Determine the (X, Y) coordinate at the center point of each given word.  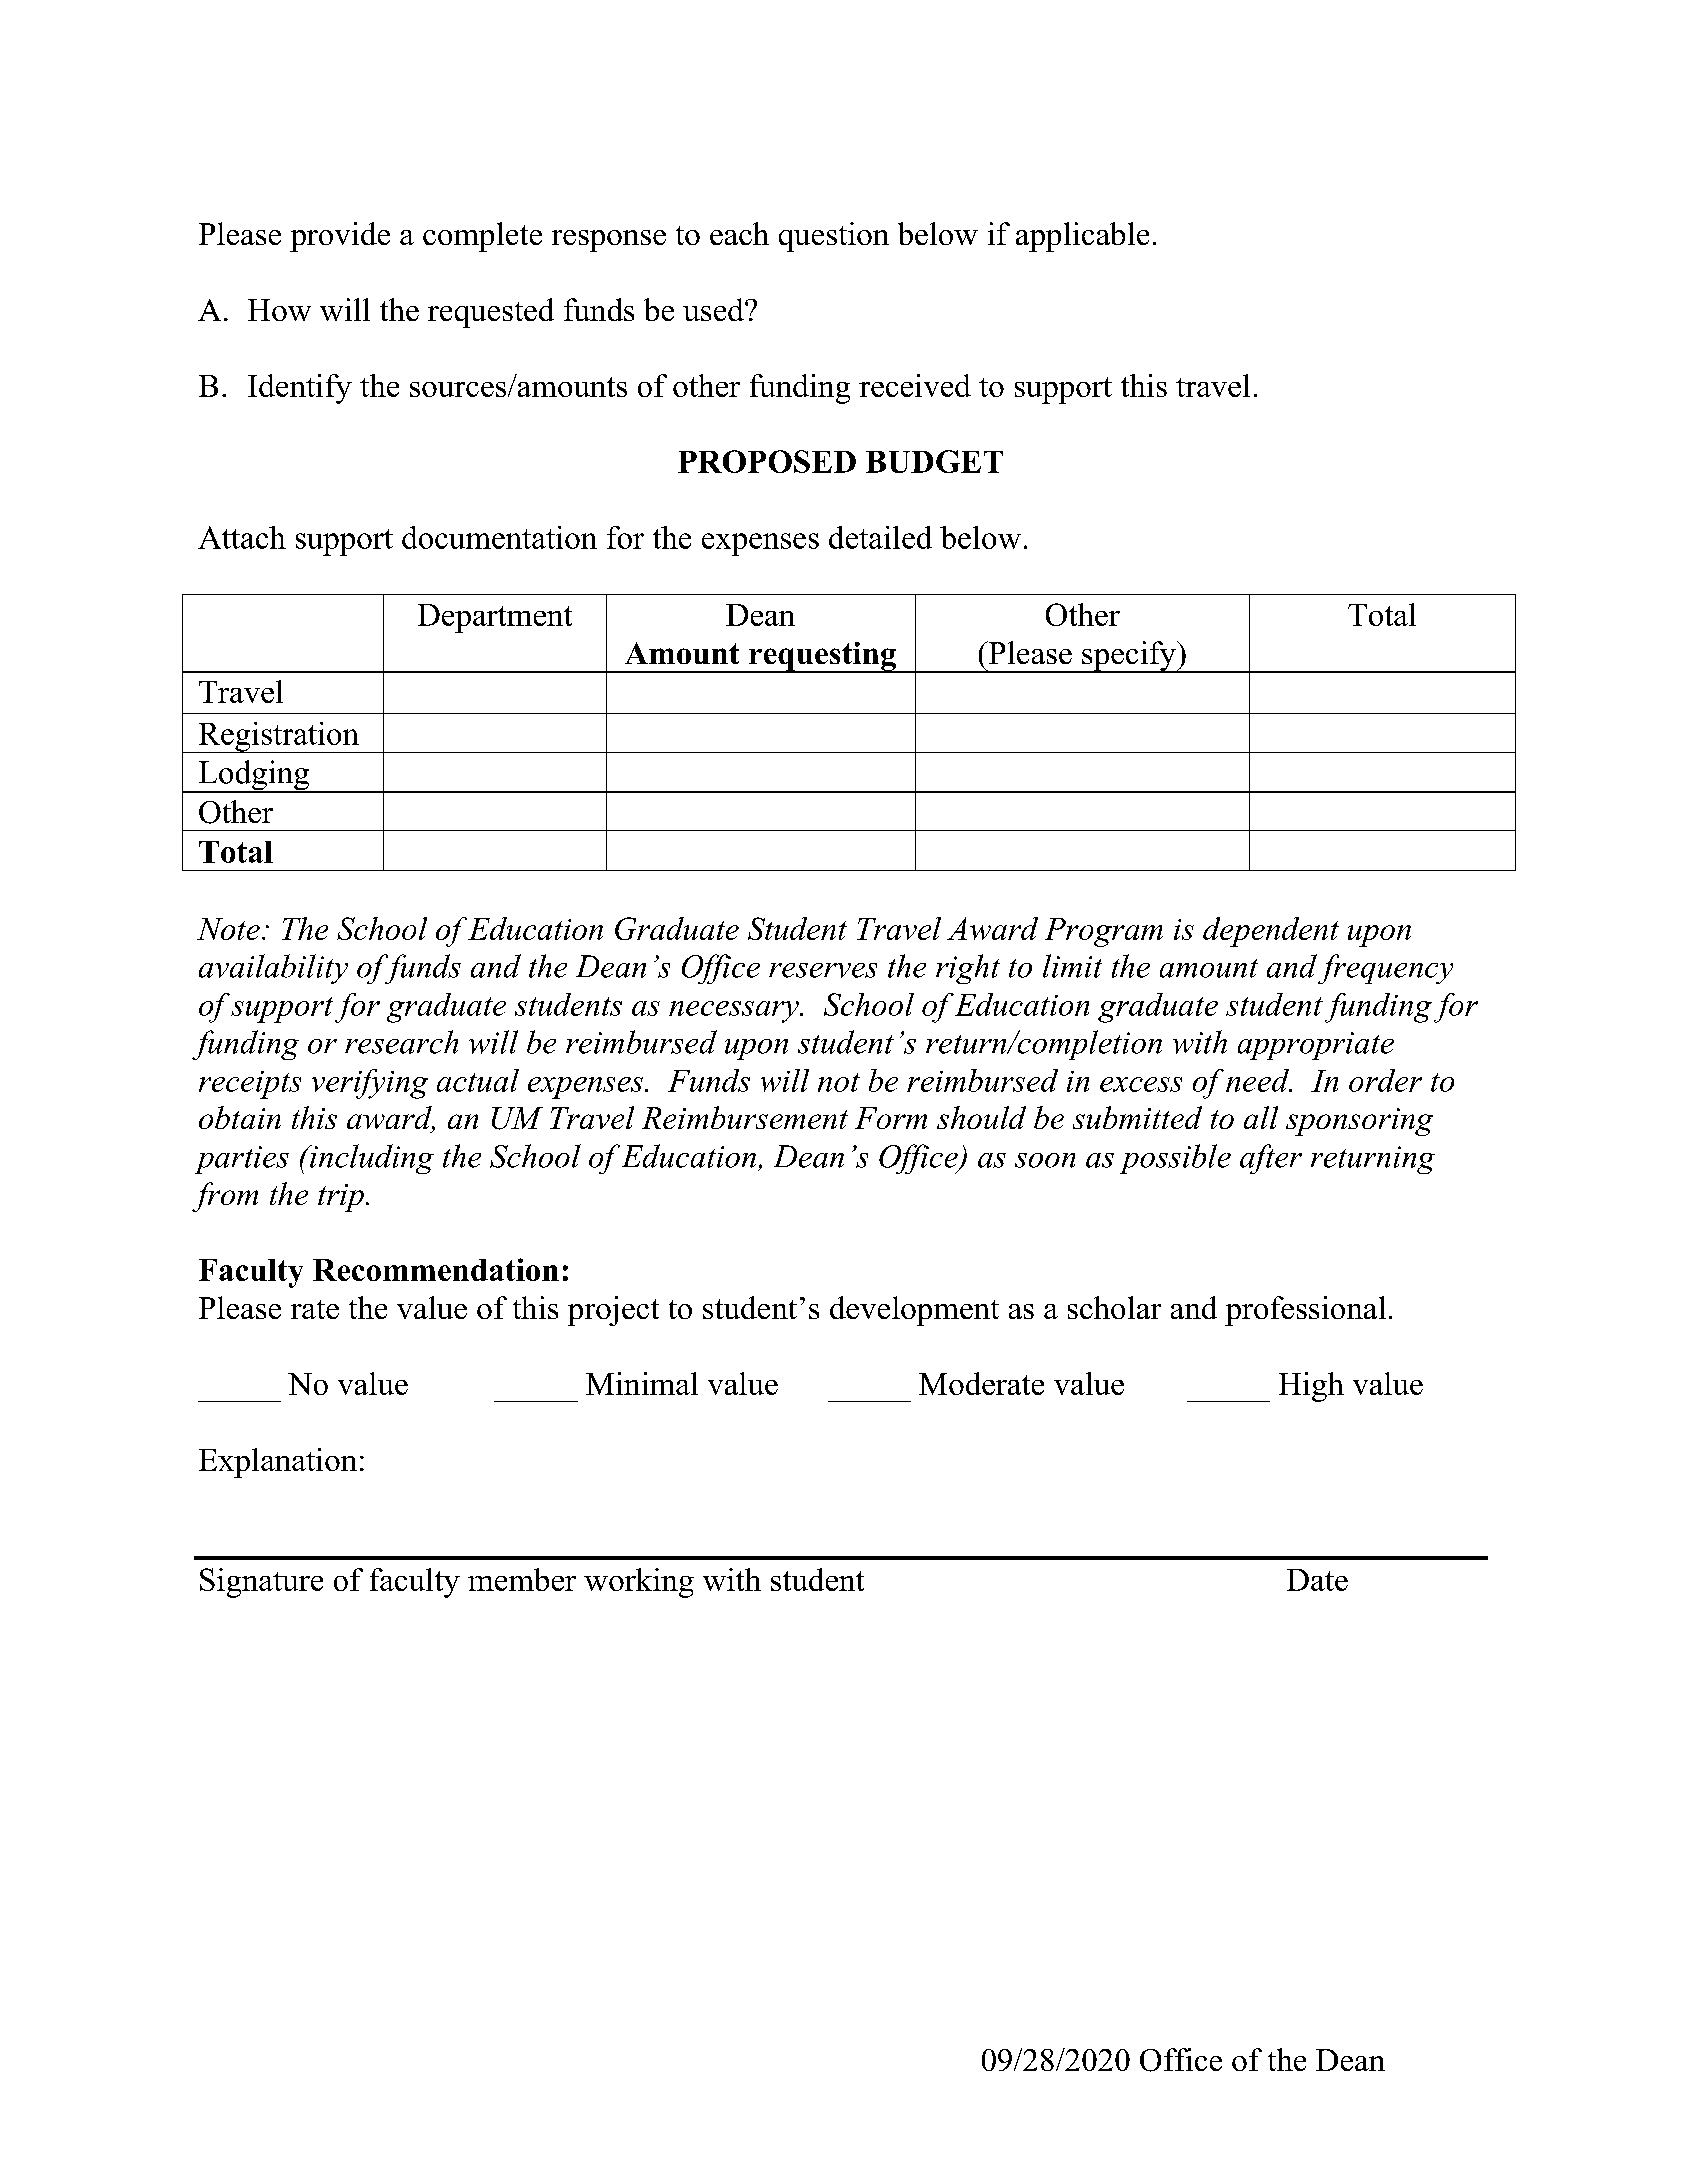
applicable (1082, 237)
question (834, 237)
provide (340, 237)
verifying (370, 1084)
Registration (278, 737)
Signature (261, 1583)
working (639, 1583)
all (1261, 1117)
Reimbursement (745, 1117)
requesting (822, 657)
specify (1129, 657)
